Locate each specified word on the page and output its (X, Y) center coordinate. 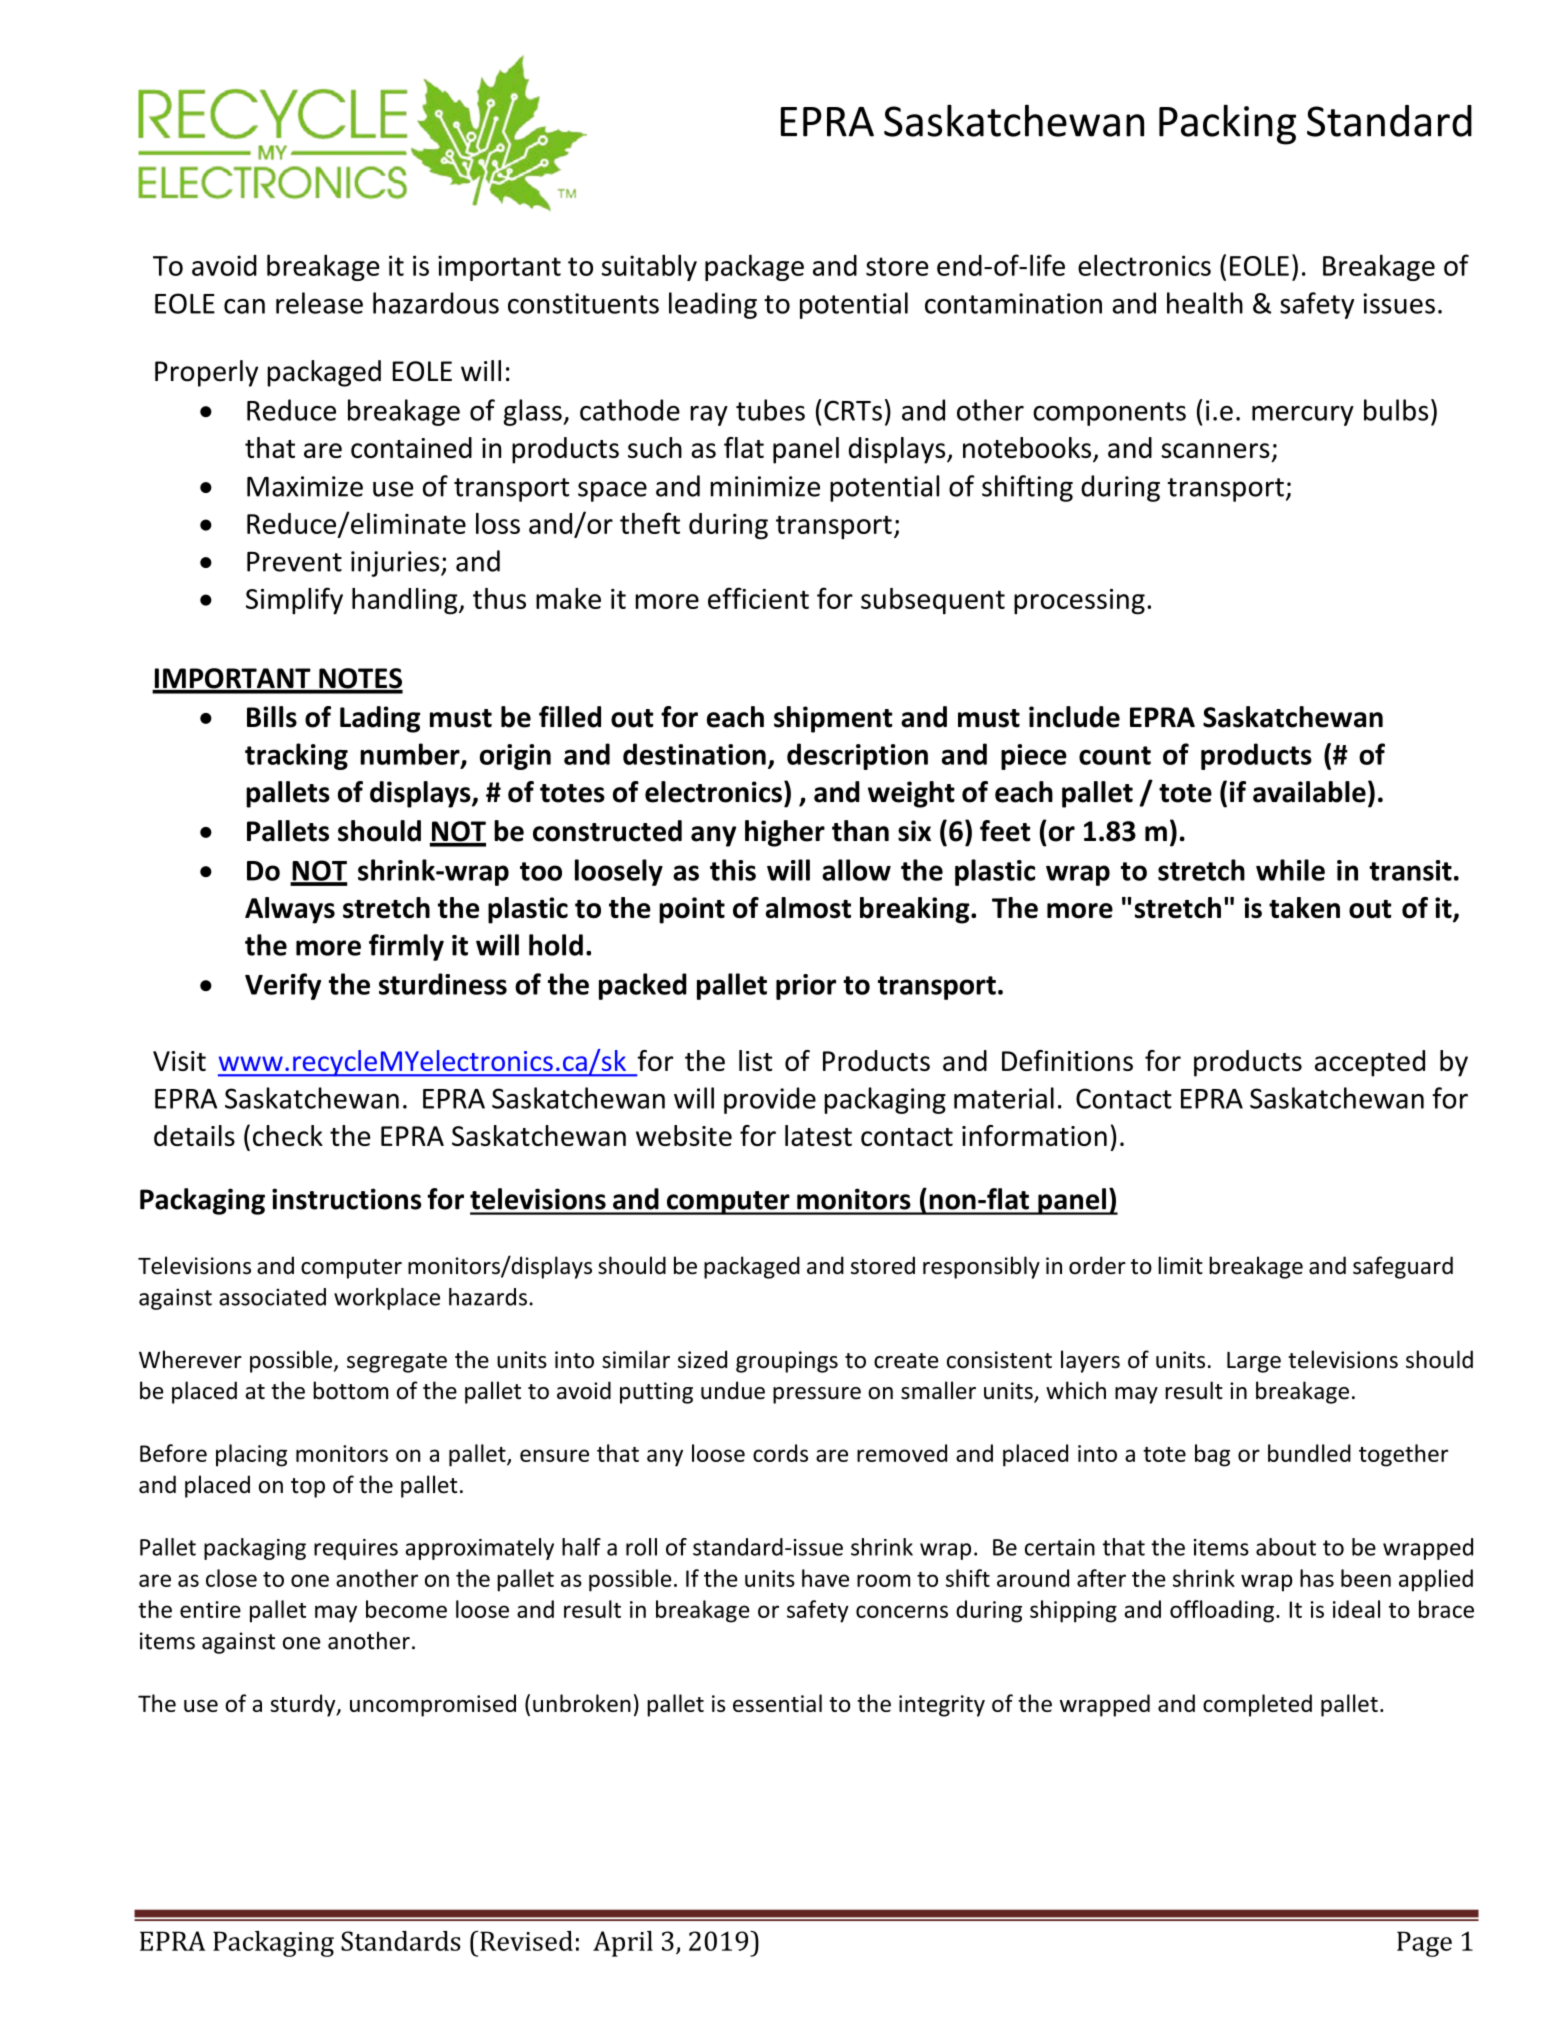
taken (1304, 908)
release (319, 303)
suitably (649, 267)
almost (808, 908)
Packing (1227, 124)
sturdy (304, 1705)
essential (777, 1703)
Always (290, 910)
